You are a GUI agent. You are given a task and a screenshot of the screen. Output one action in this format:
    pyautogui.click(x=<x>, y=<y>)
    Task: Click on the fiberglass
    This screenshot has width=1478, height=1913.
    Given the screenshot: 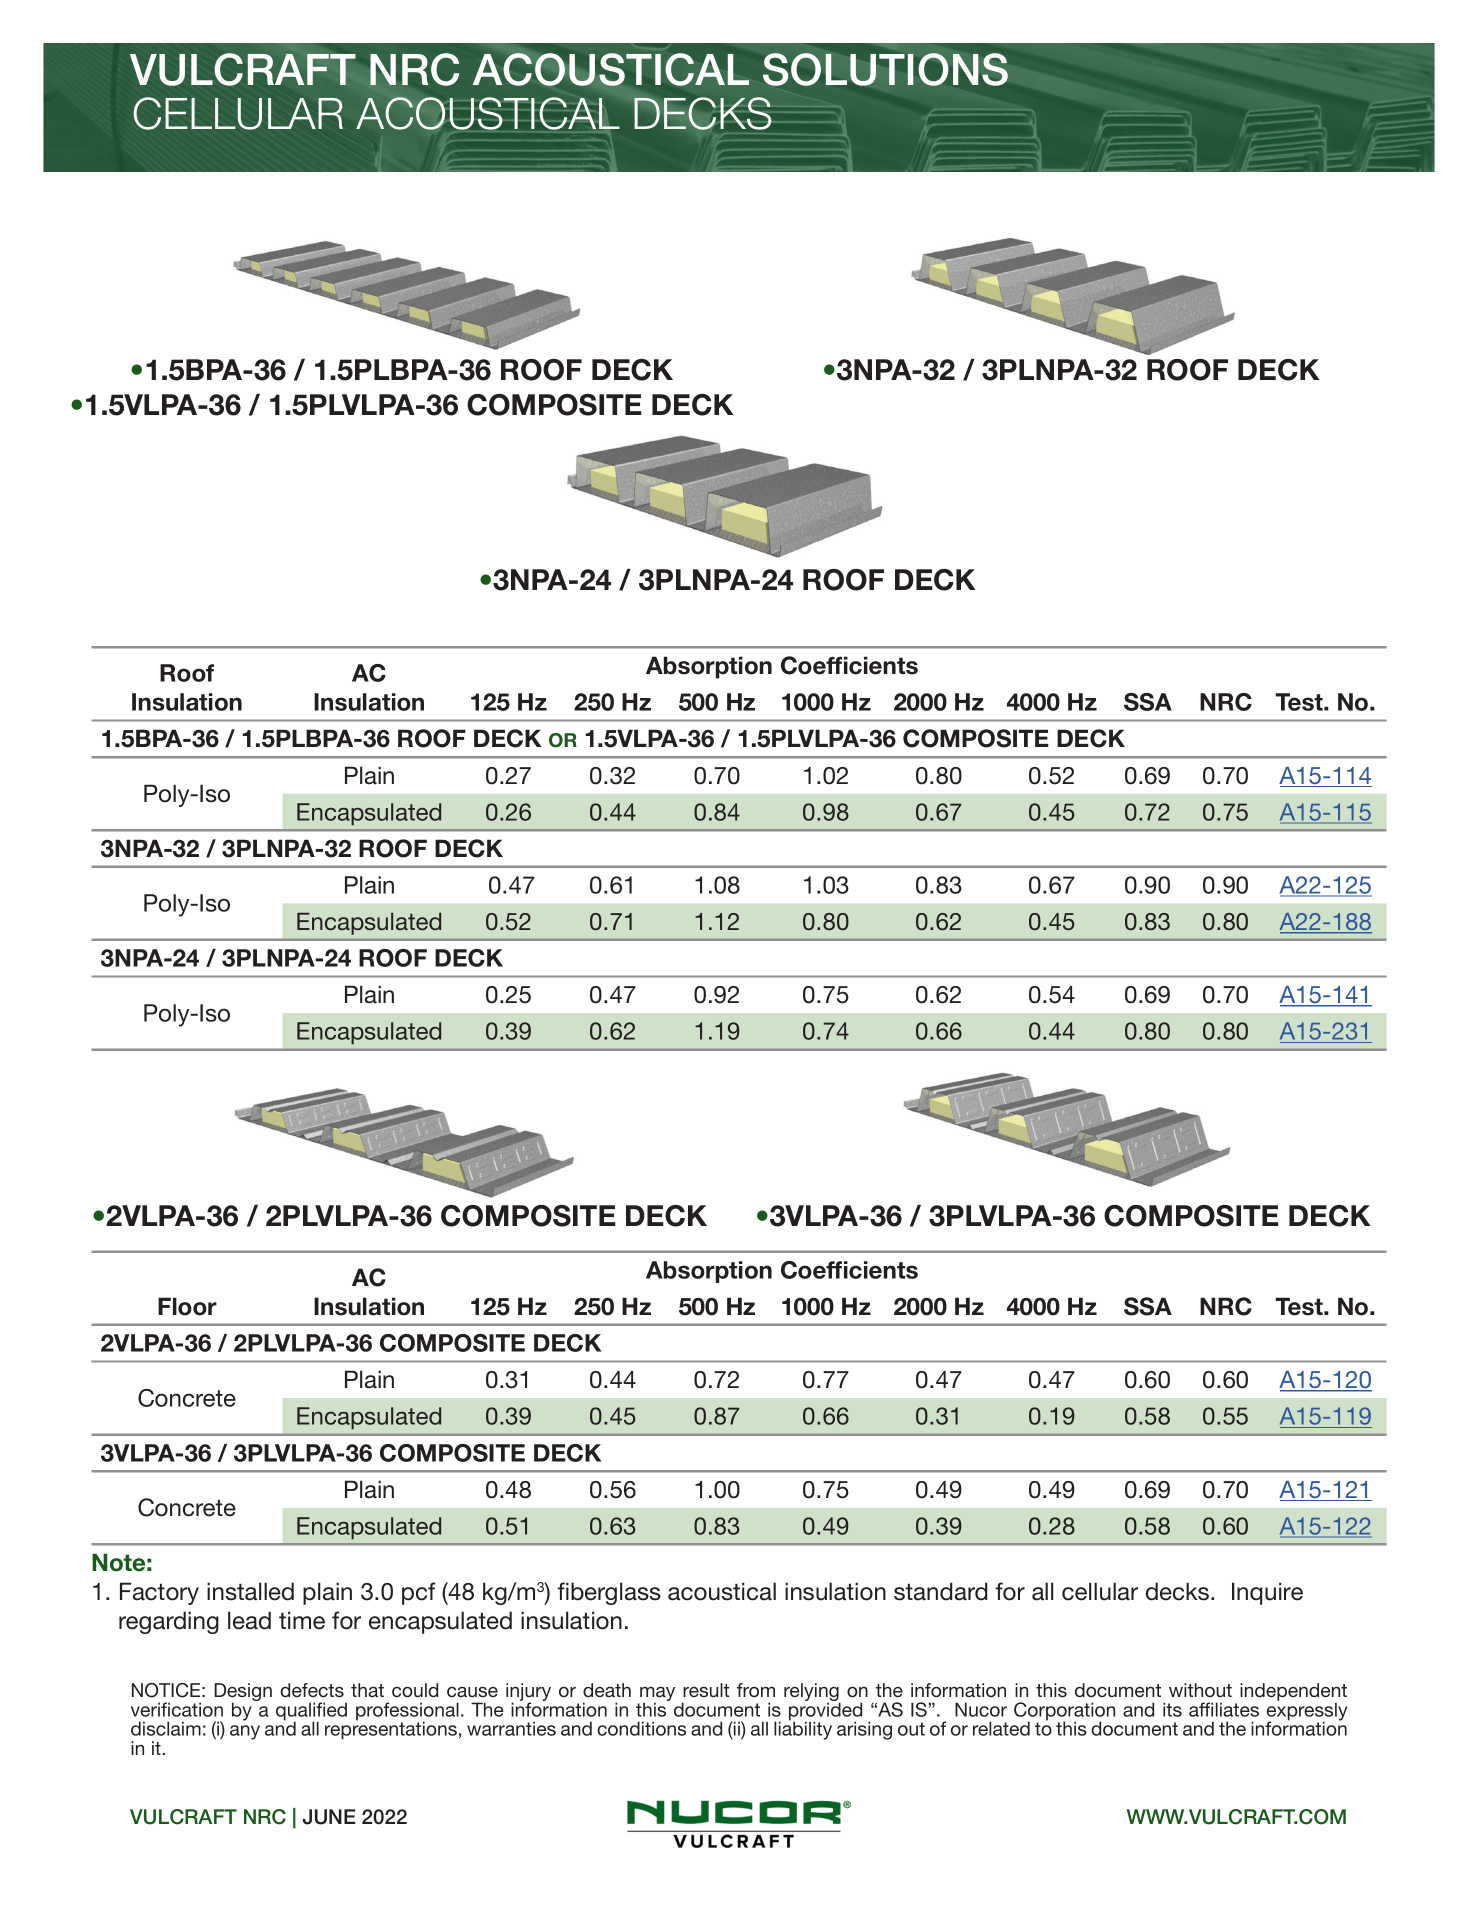 What is the action you would take?
    pyautogui.click(x=609, y=1593)
